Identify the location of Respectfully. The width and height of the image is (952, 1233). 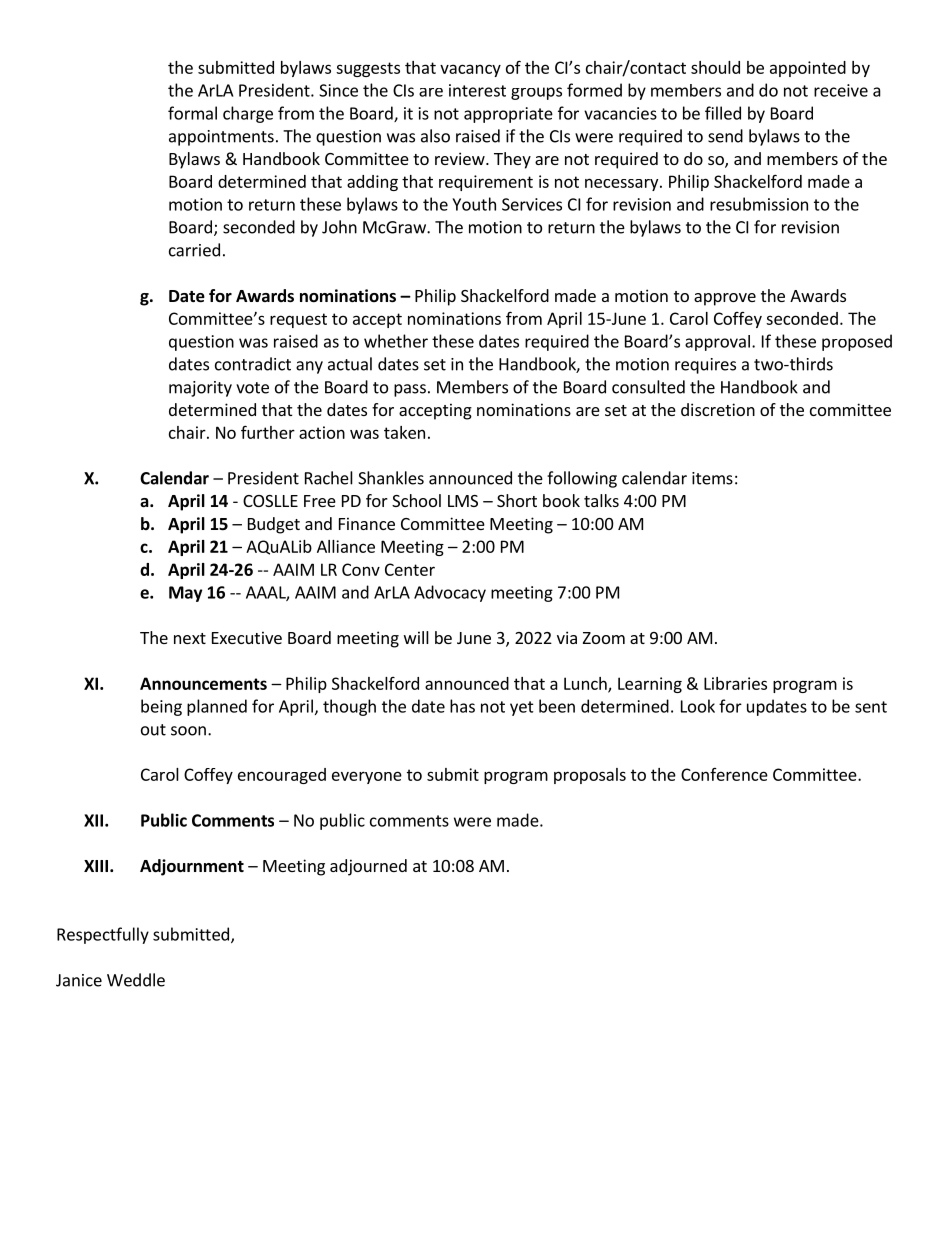
(103, 935).
